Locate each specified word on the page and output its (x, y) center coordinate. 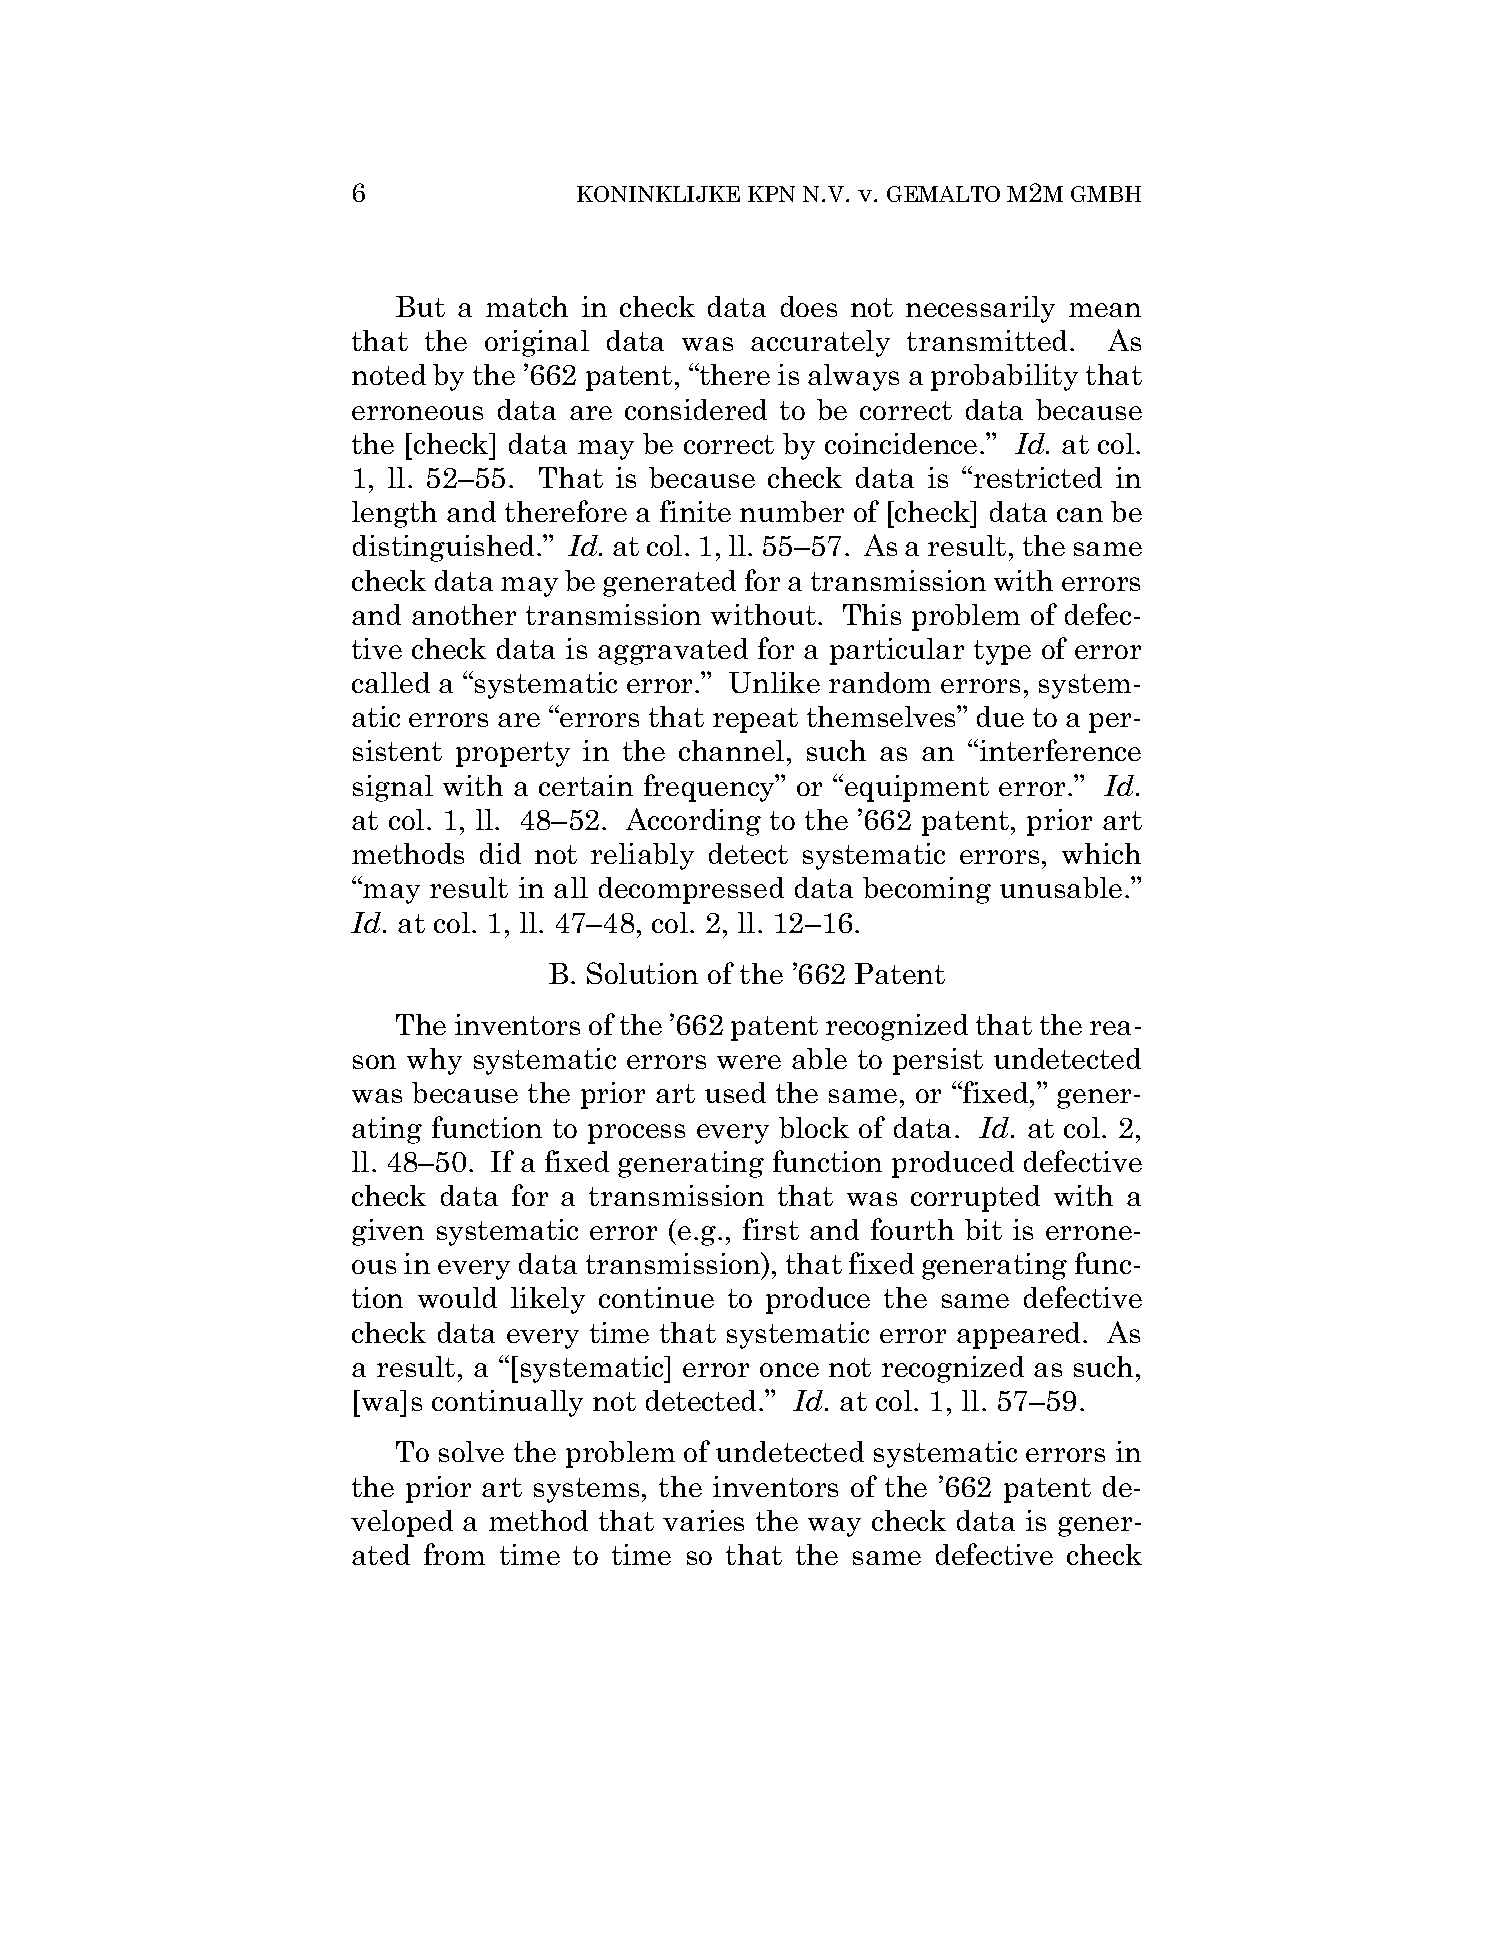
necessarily (980, 309)
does (809, 306)
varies (703, 1520)
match (527, 306)
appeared (1020, 1335)
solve (471, 1451)
